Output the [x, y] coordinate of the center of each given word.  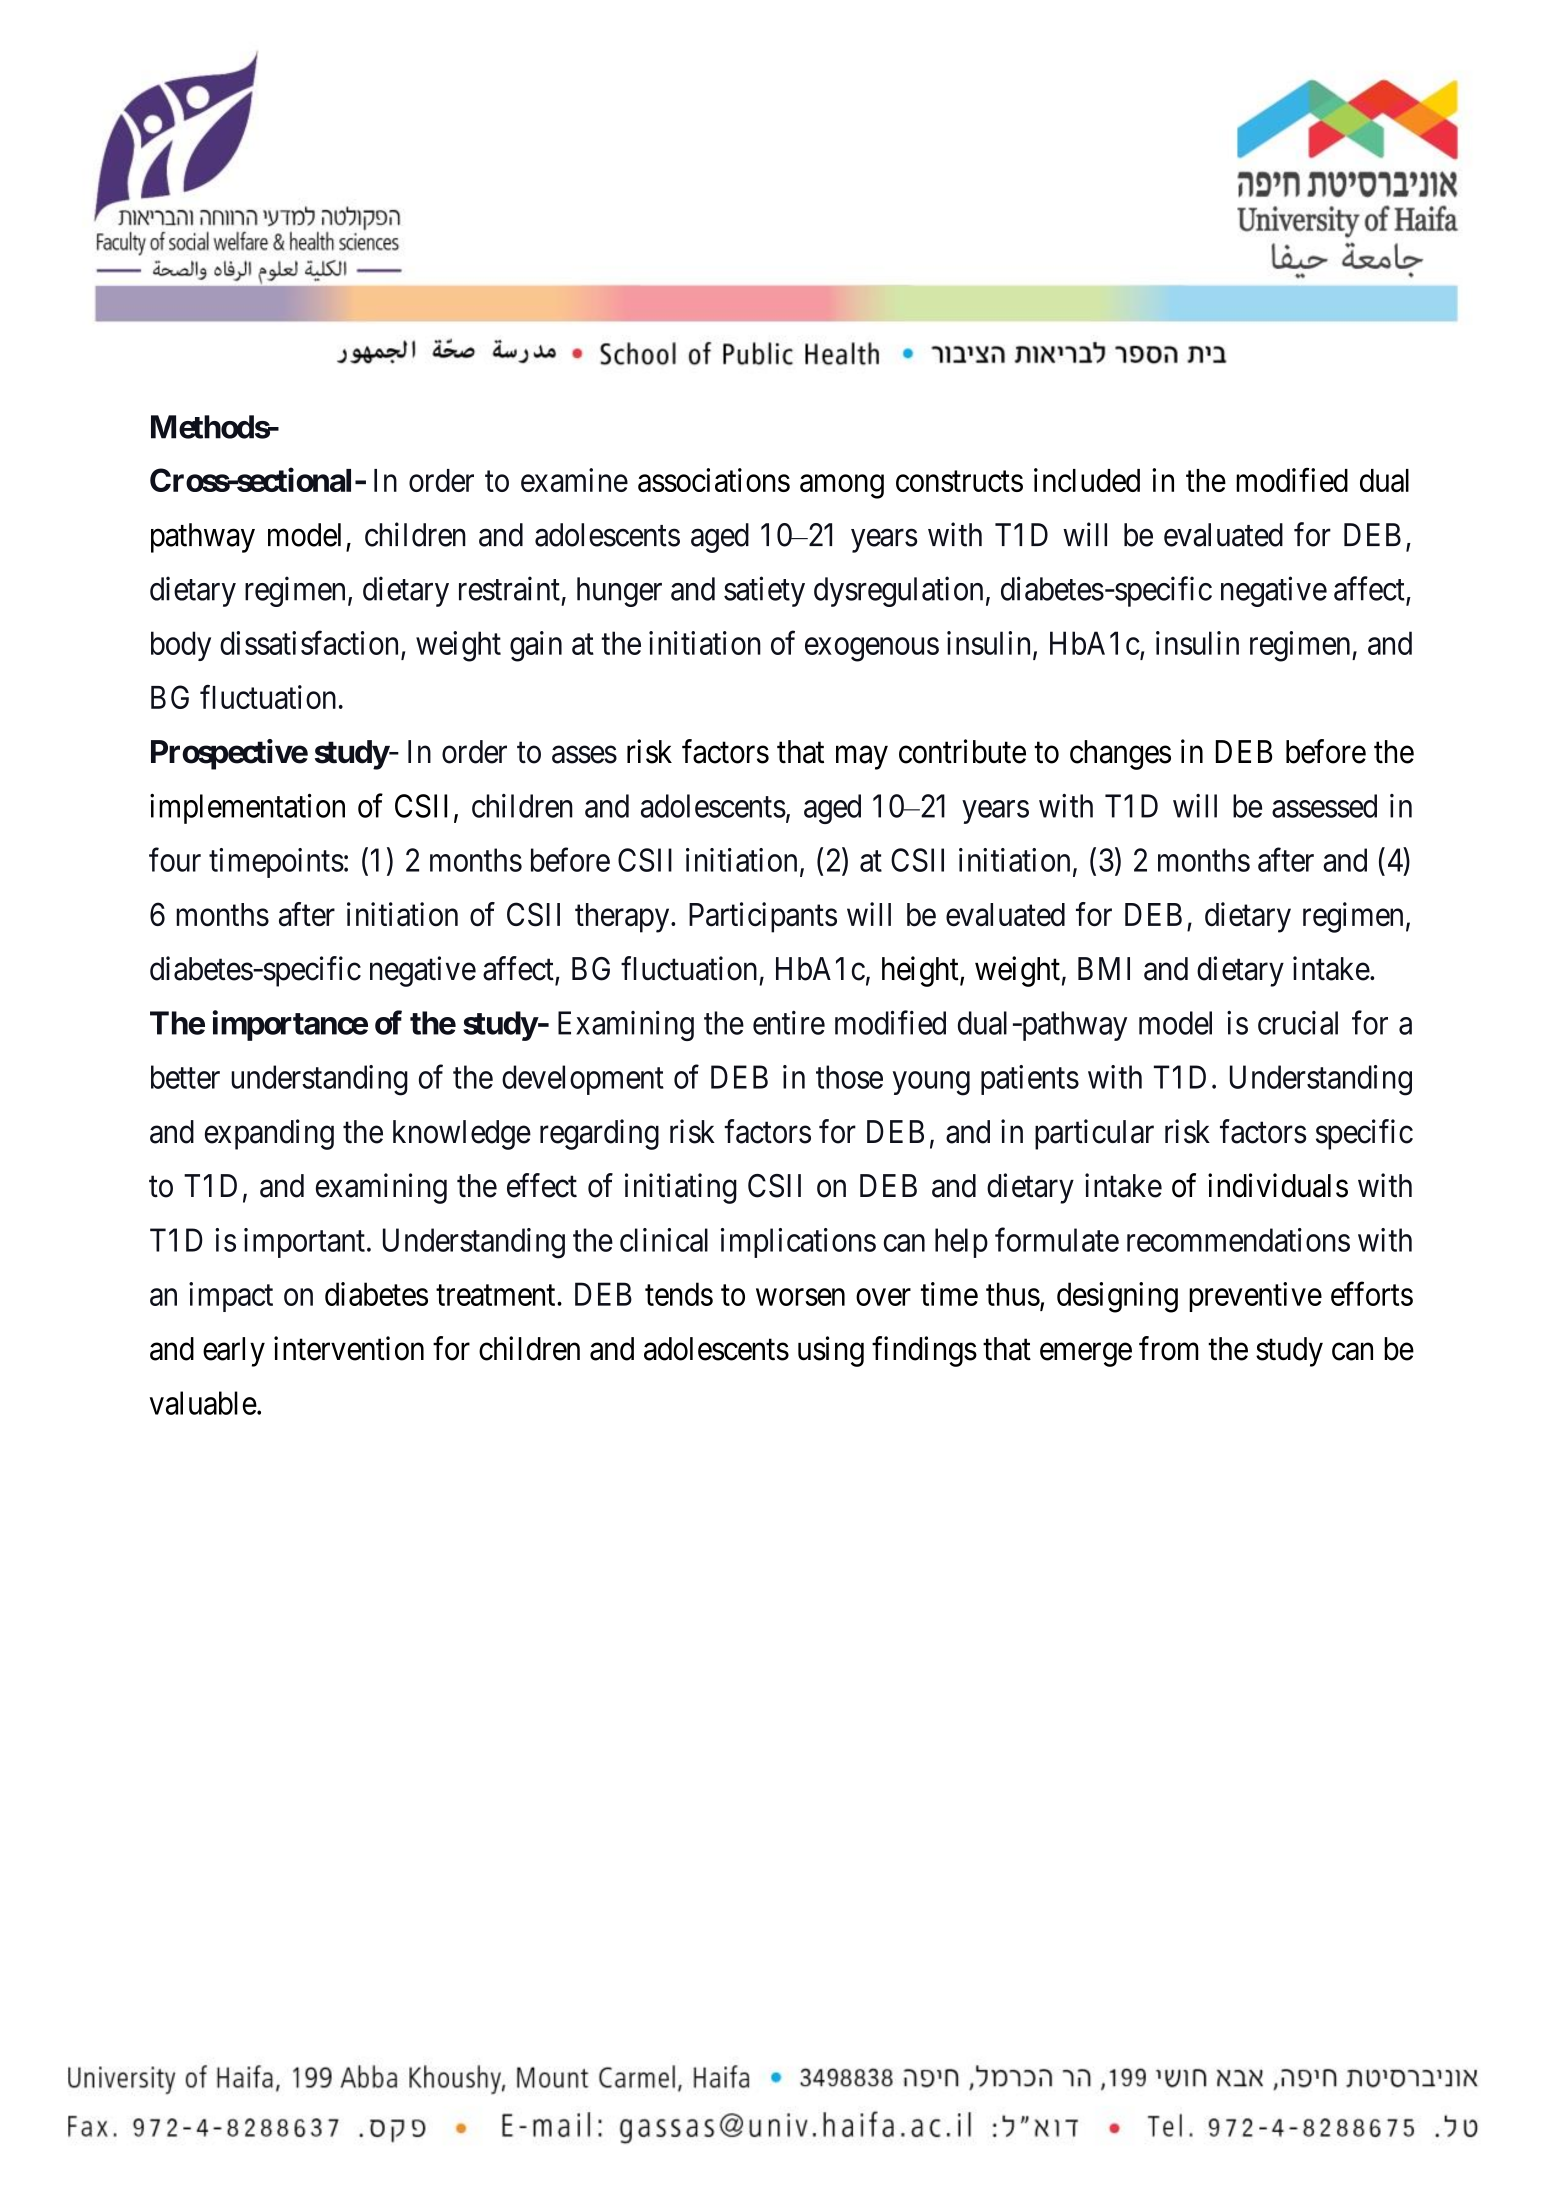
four [175, 860]
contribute [962, 751]
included [1087, 480]
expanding [269, 1134]
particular [1094, 1134]
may [862, 758]
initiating [681, 1188]
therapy [623, 918]
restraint [509, 588]
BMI [1104, 968]
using [831, 1351]
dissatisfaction [309, 643]
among [842, 487]
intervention [349, 1348]
